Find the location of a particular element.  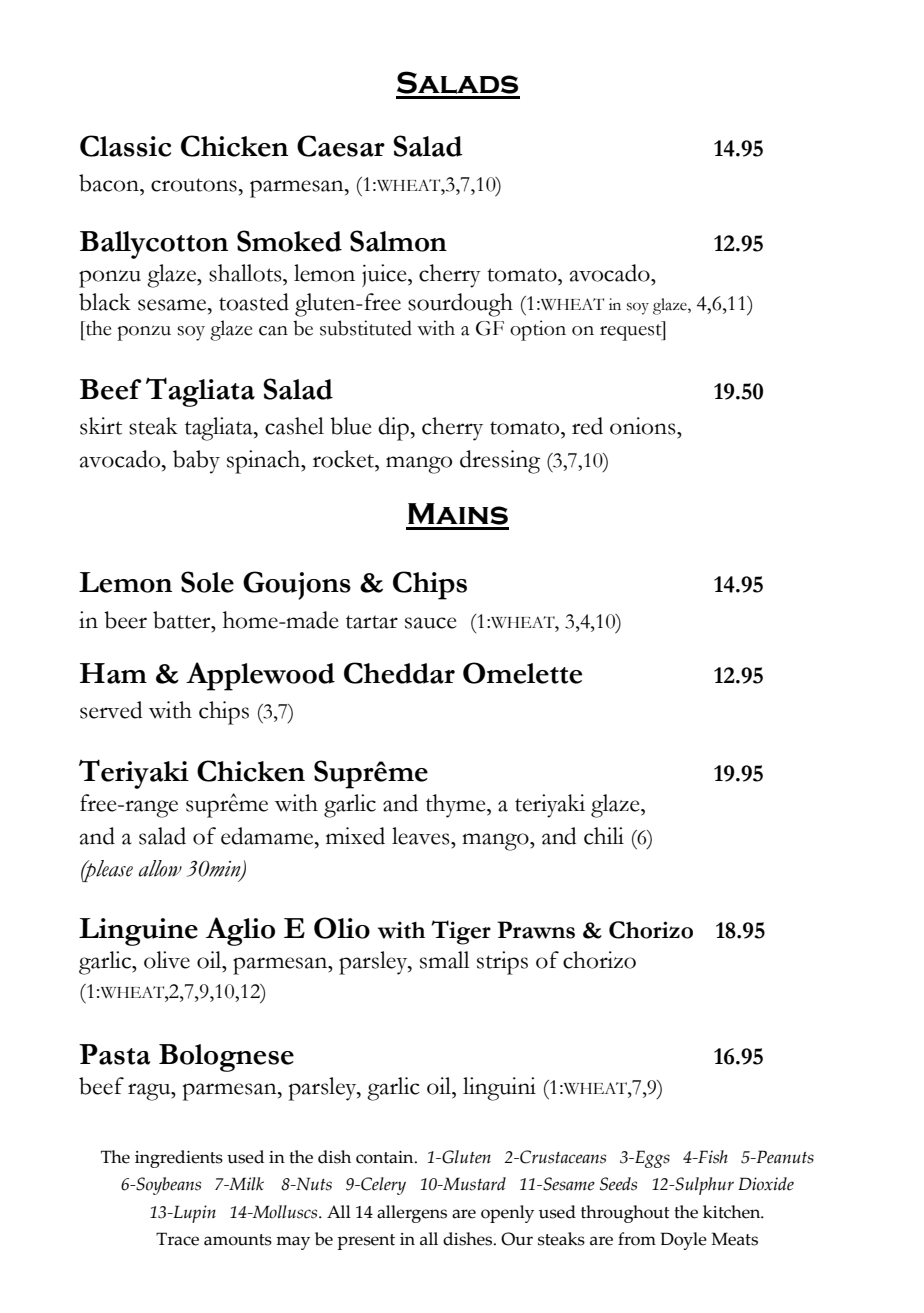

Trace is located at coordinates (177, 1239).
